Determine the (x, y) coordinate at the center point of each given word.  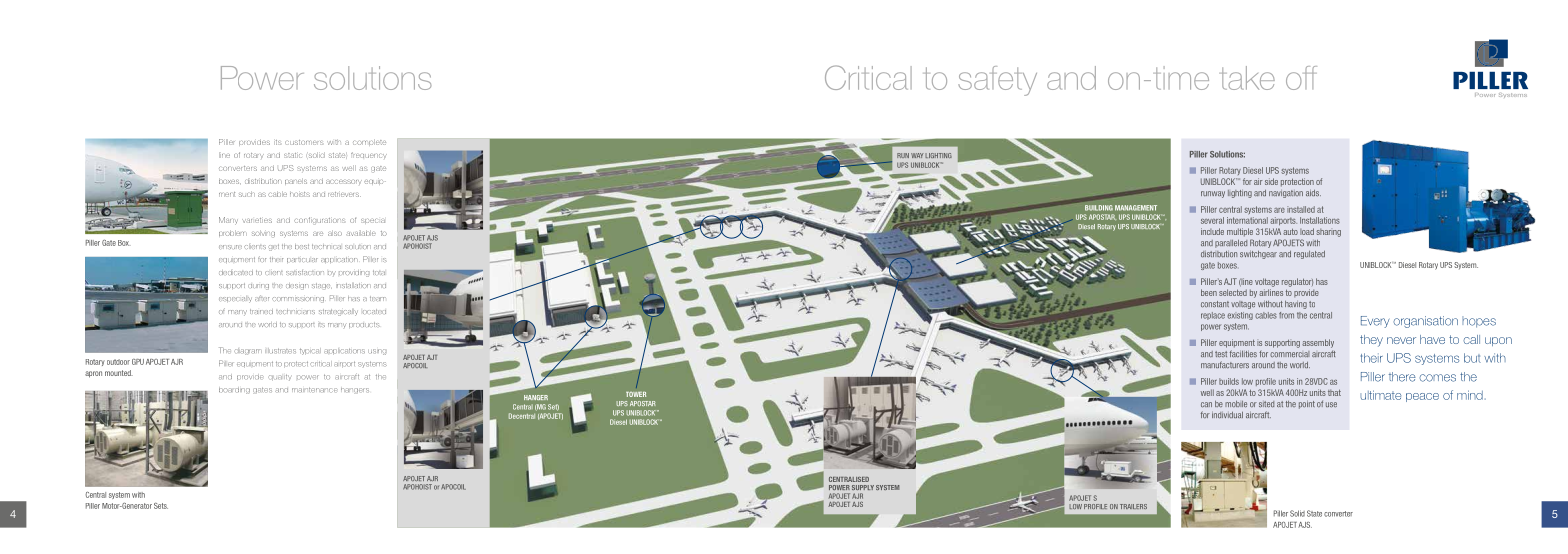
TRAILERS (1133, 506)
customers (304, 142)
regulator (1297, 282)
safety (997, 81)
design (297, 286)
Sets (161, 506)
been (1209, 292)
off (1301, 78)
